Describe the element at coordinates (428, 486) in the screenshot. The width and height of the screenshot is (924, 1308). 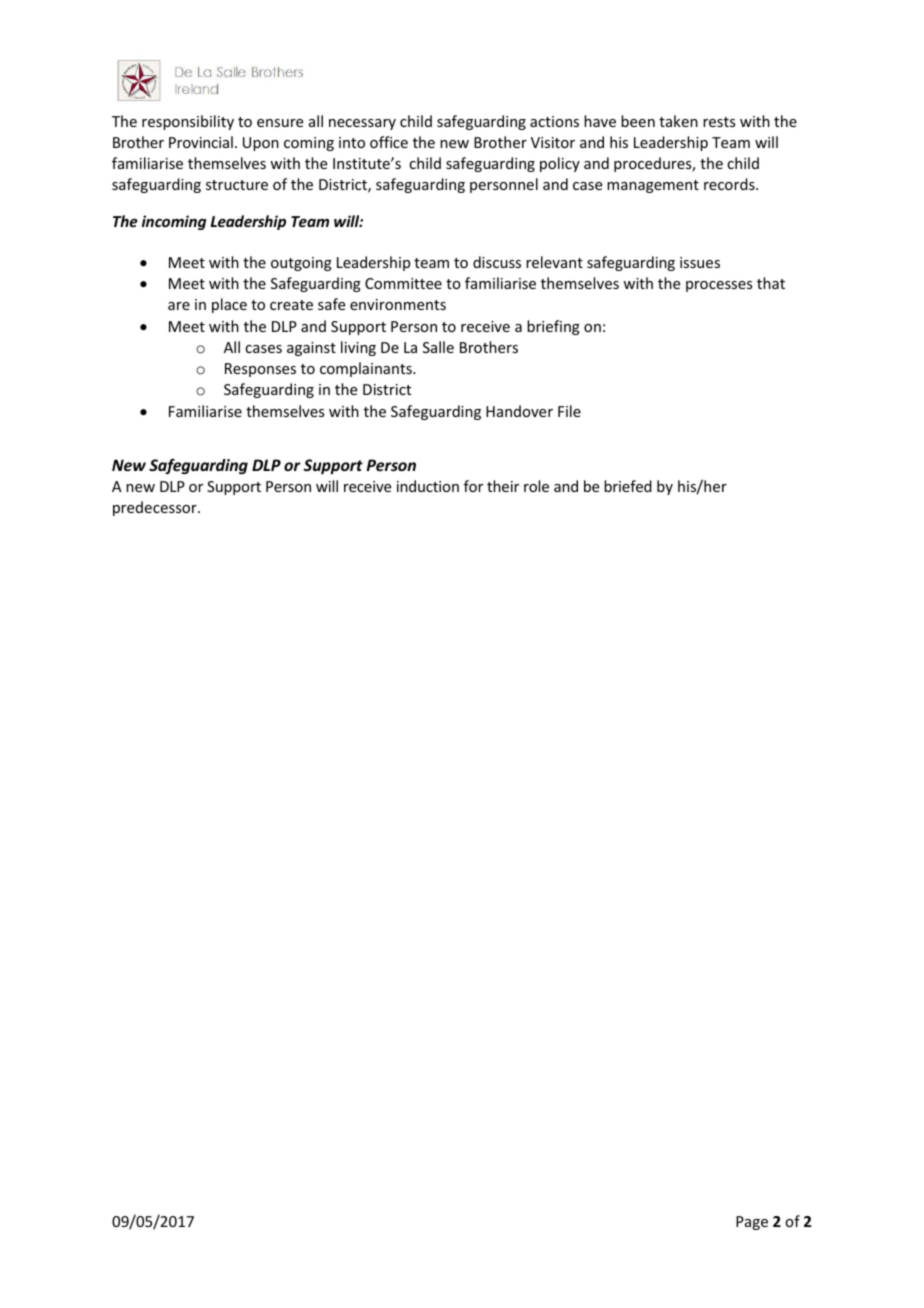
I see `induction` at that location.
